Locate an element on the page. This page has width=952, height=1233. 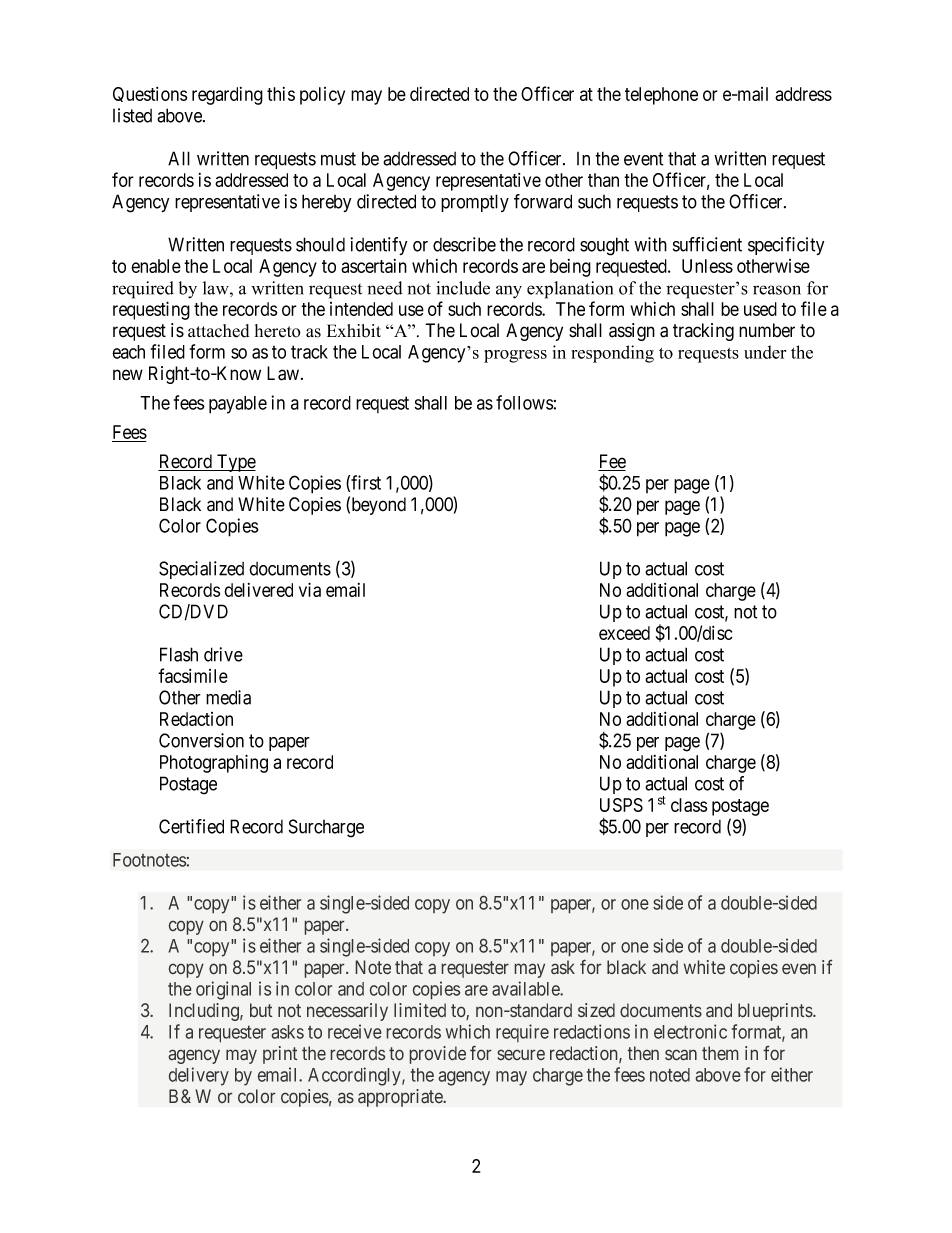
provide is located at coordinates (438, 1055).
